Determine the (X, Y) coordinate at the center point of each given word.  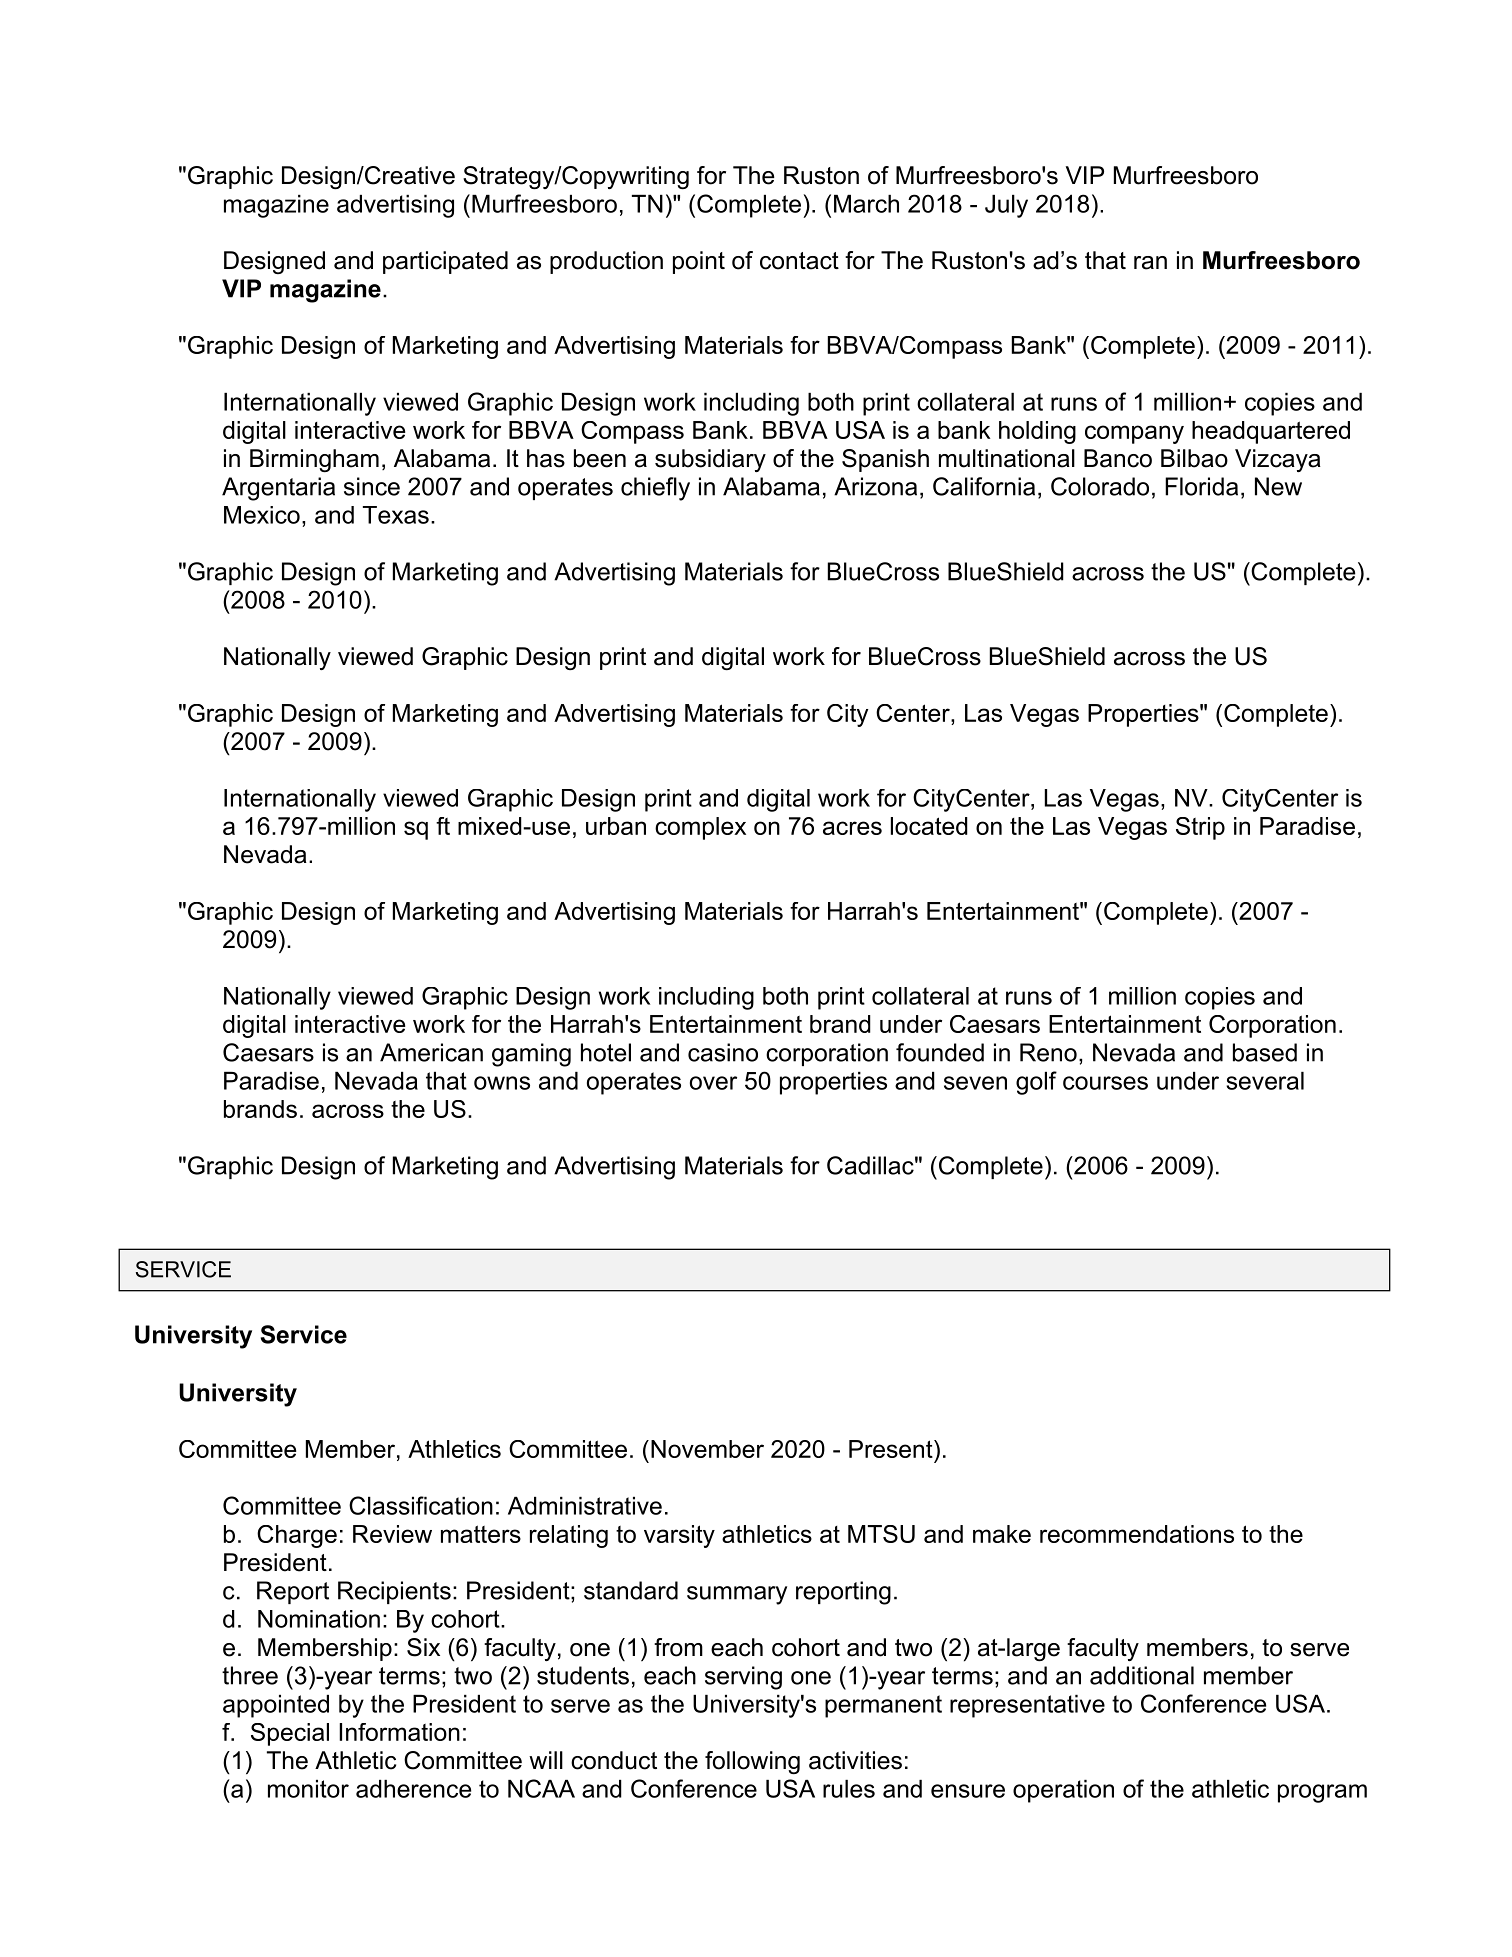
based (1265, 1052)
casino (723, 1052)
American (431, 1052)
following (752, 1762)
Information (399, 1732)
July (1006, 206)
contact (799, 261)
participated (445, 262)
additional (1142, 1675)
